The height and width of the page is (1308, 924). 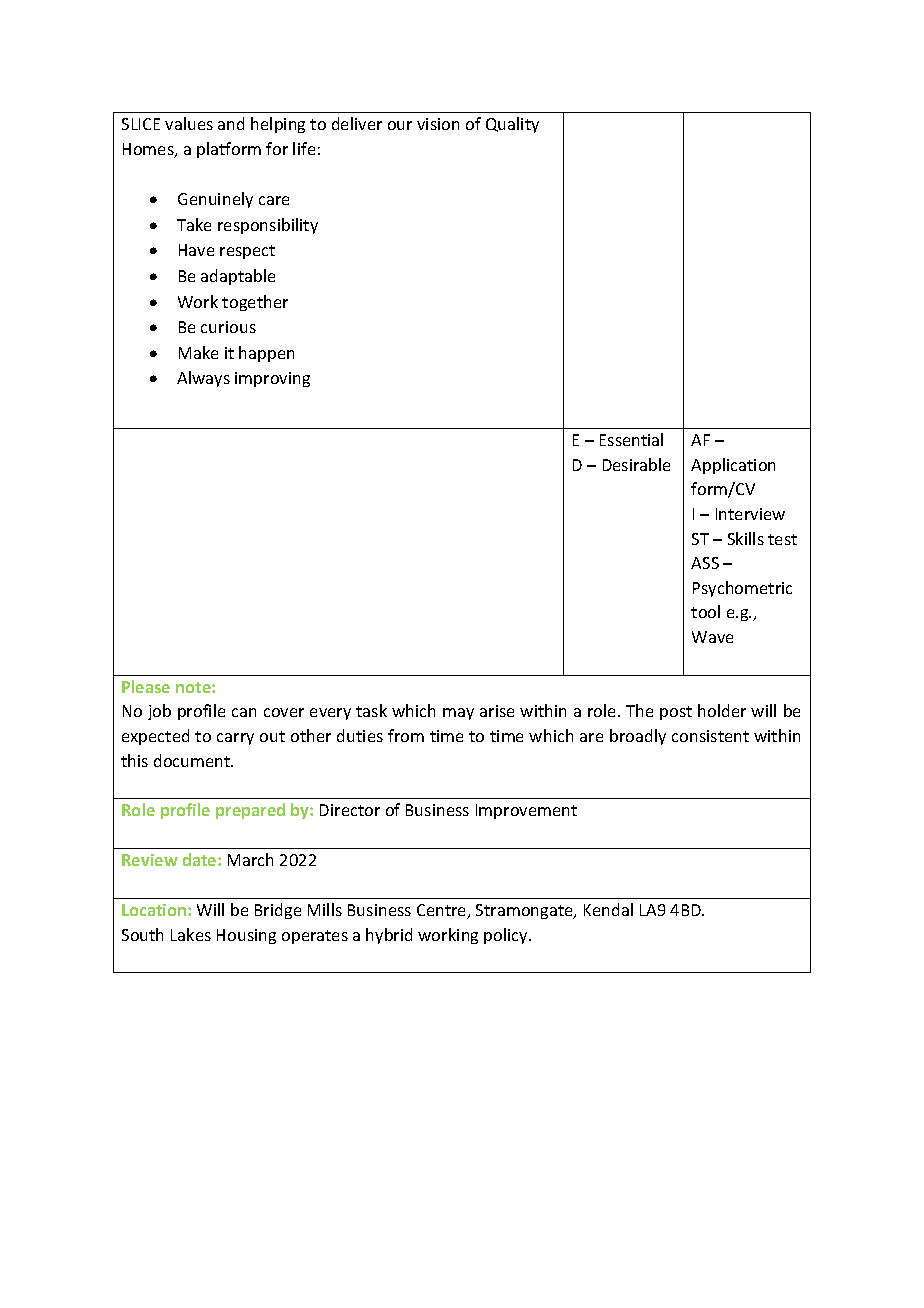 What do you see at coordinates (746, 538) in the page?
I see `Skills` at bounding box center [746, 538].
